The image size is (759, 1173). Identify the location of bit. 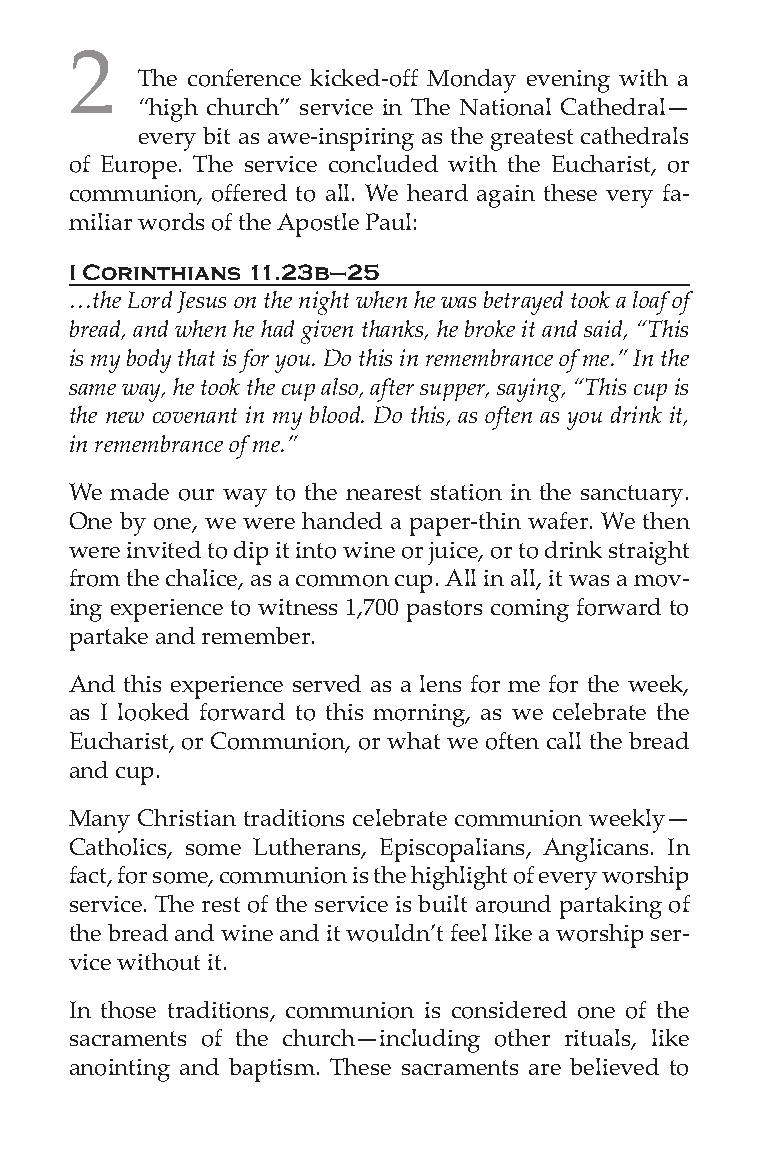
(216, 135).
